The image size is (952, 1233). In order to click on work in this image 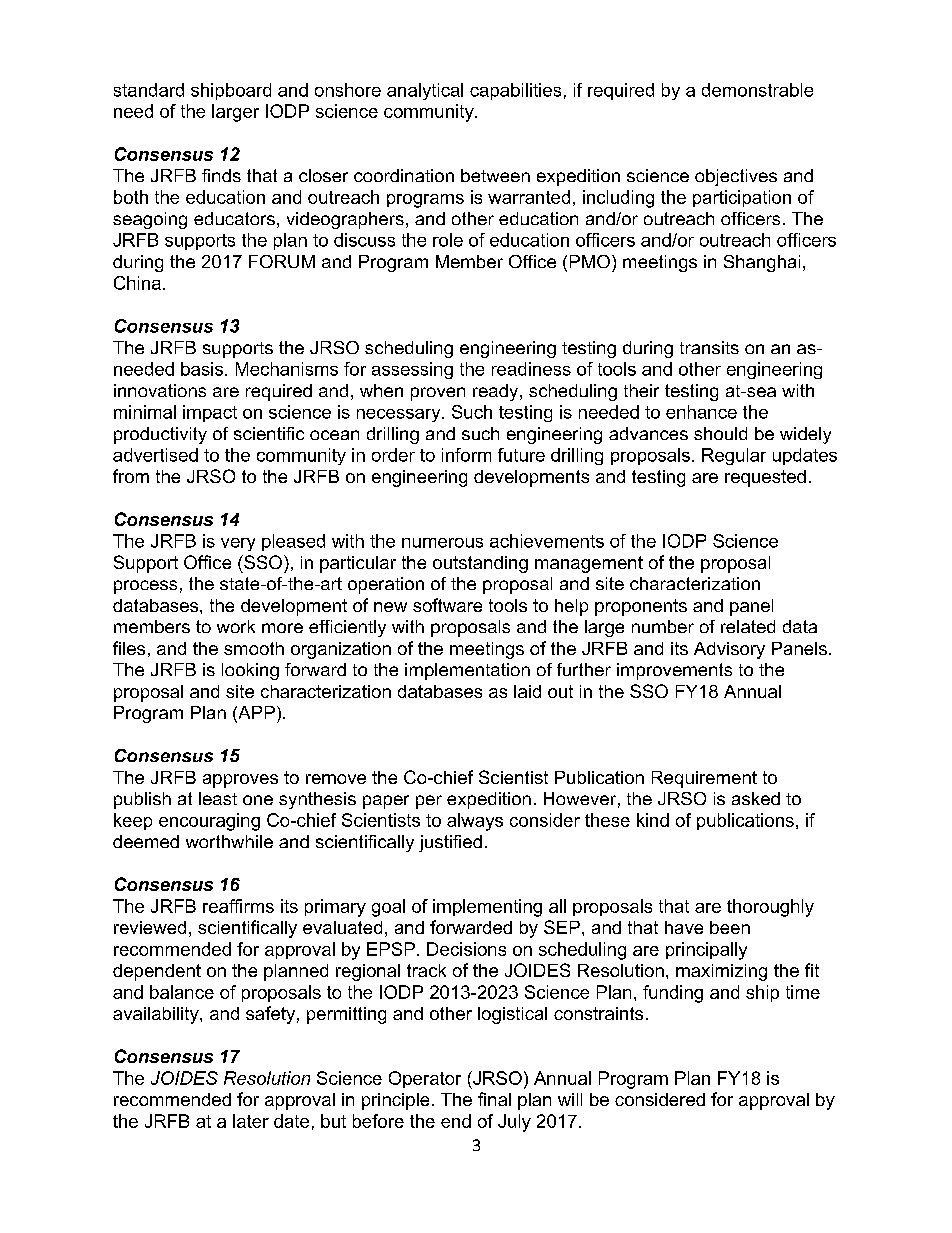, I will do `click(236, 626)`.
